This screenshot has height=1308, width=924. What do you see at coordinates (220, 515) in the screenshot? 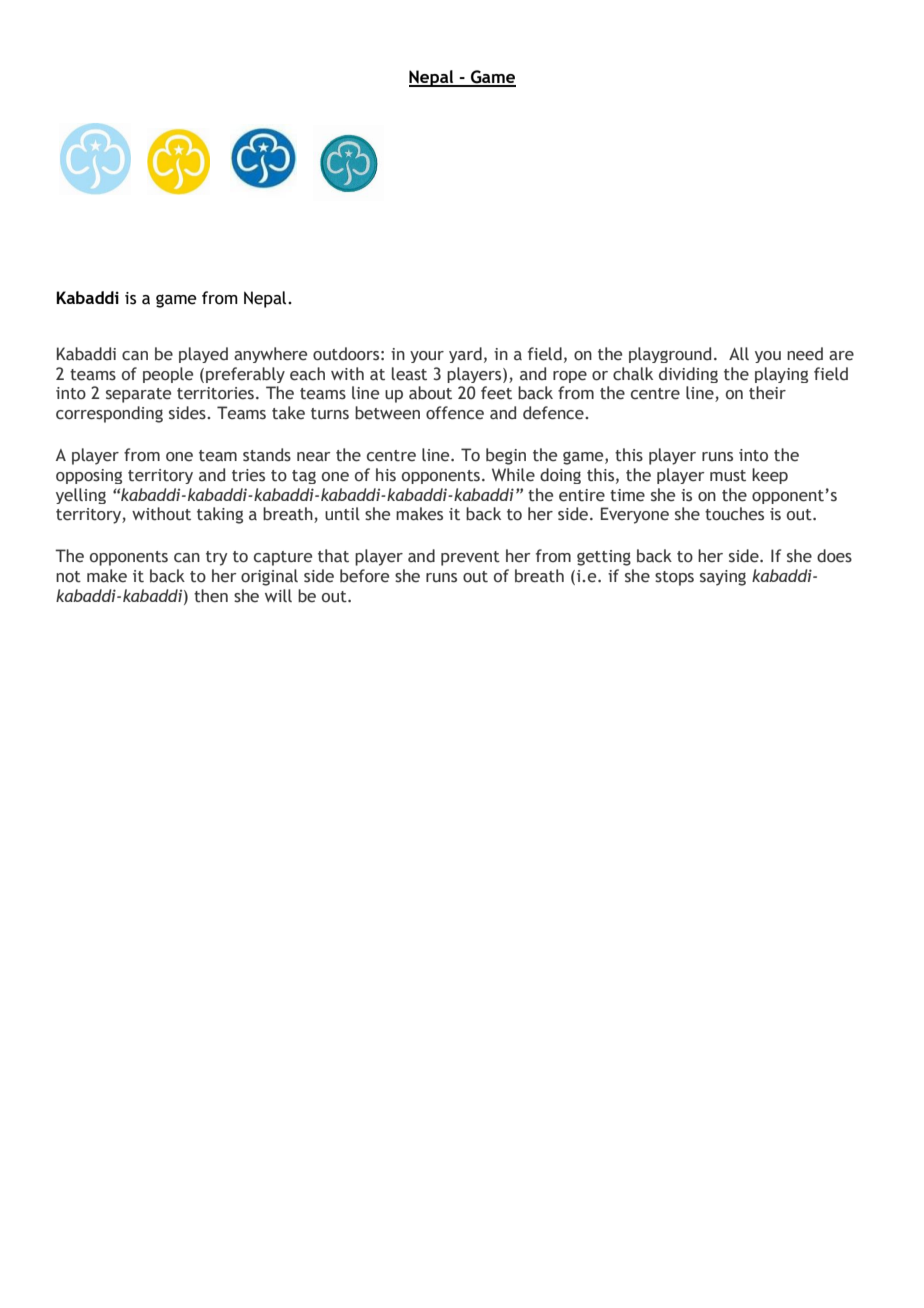
I see `taking` at bounding box center [220, 515].
